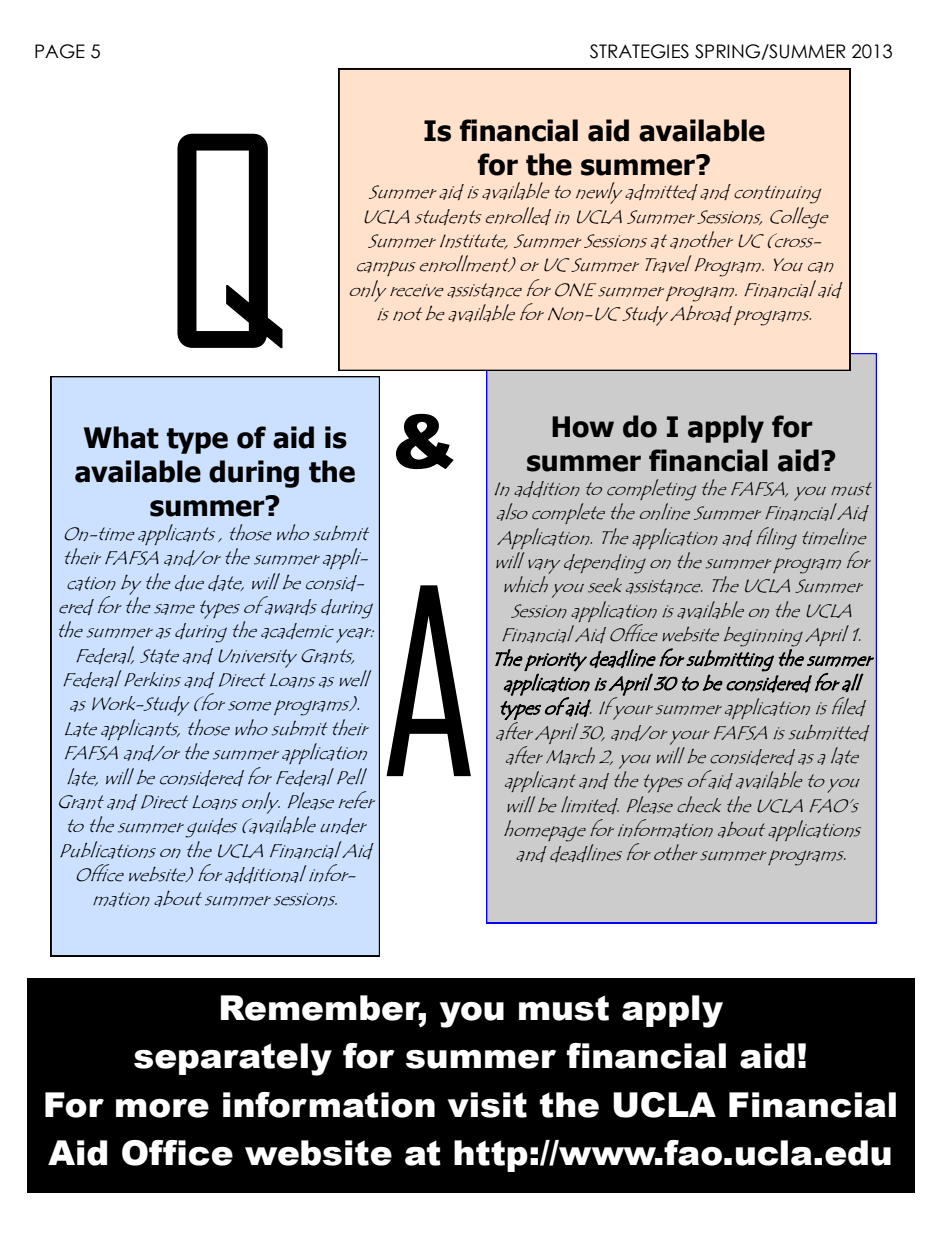 The height and width of the screenshot is (1233, 952). What do you see at coordinates (233, 1059) in the screenshot?
I see `separately` at bounding box center [233, 1059].
